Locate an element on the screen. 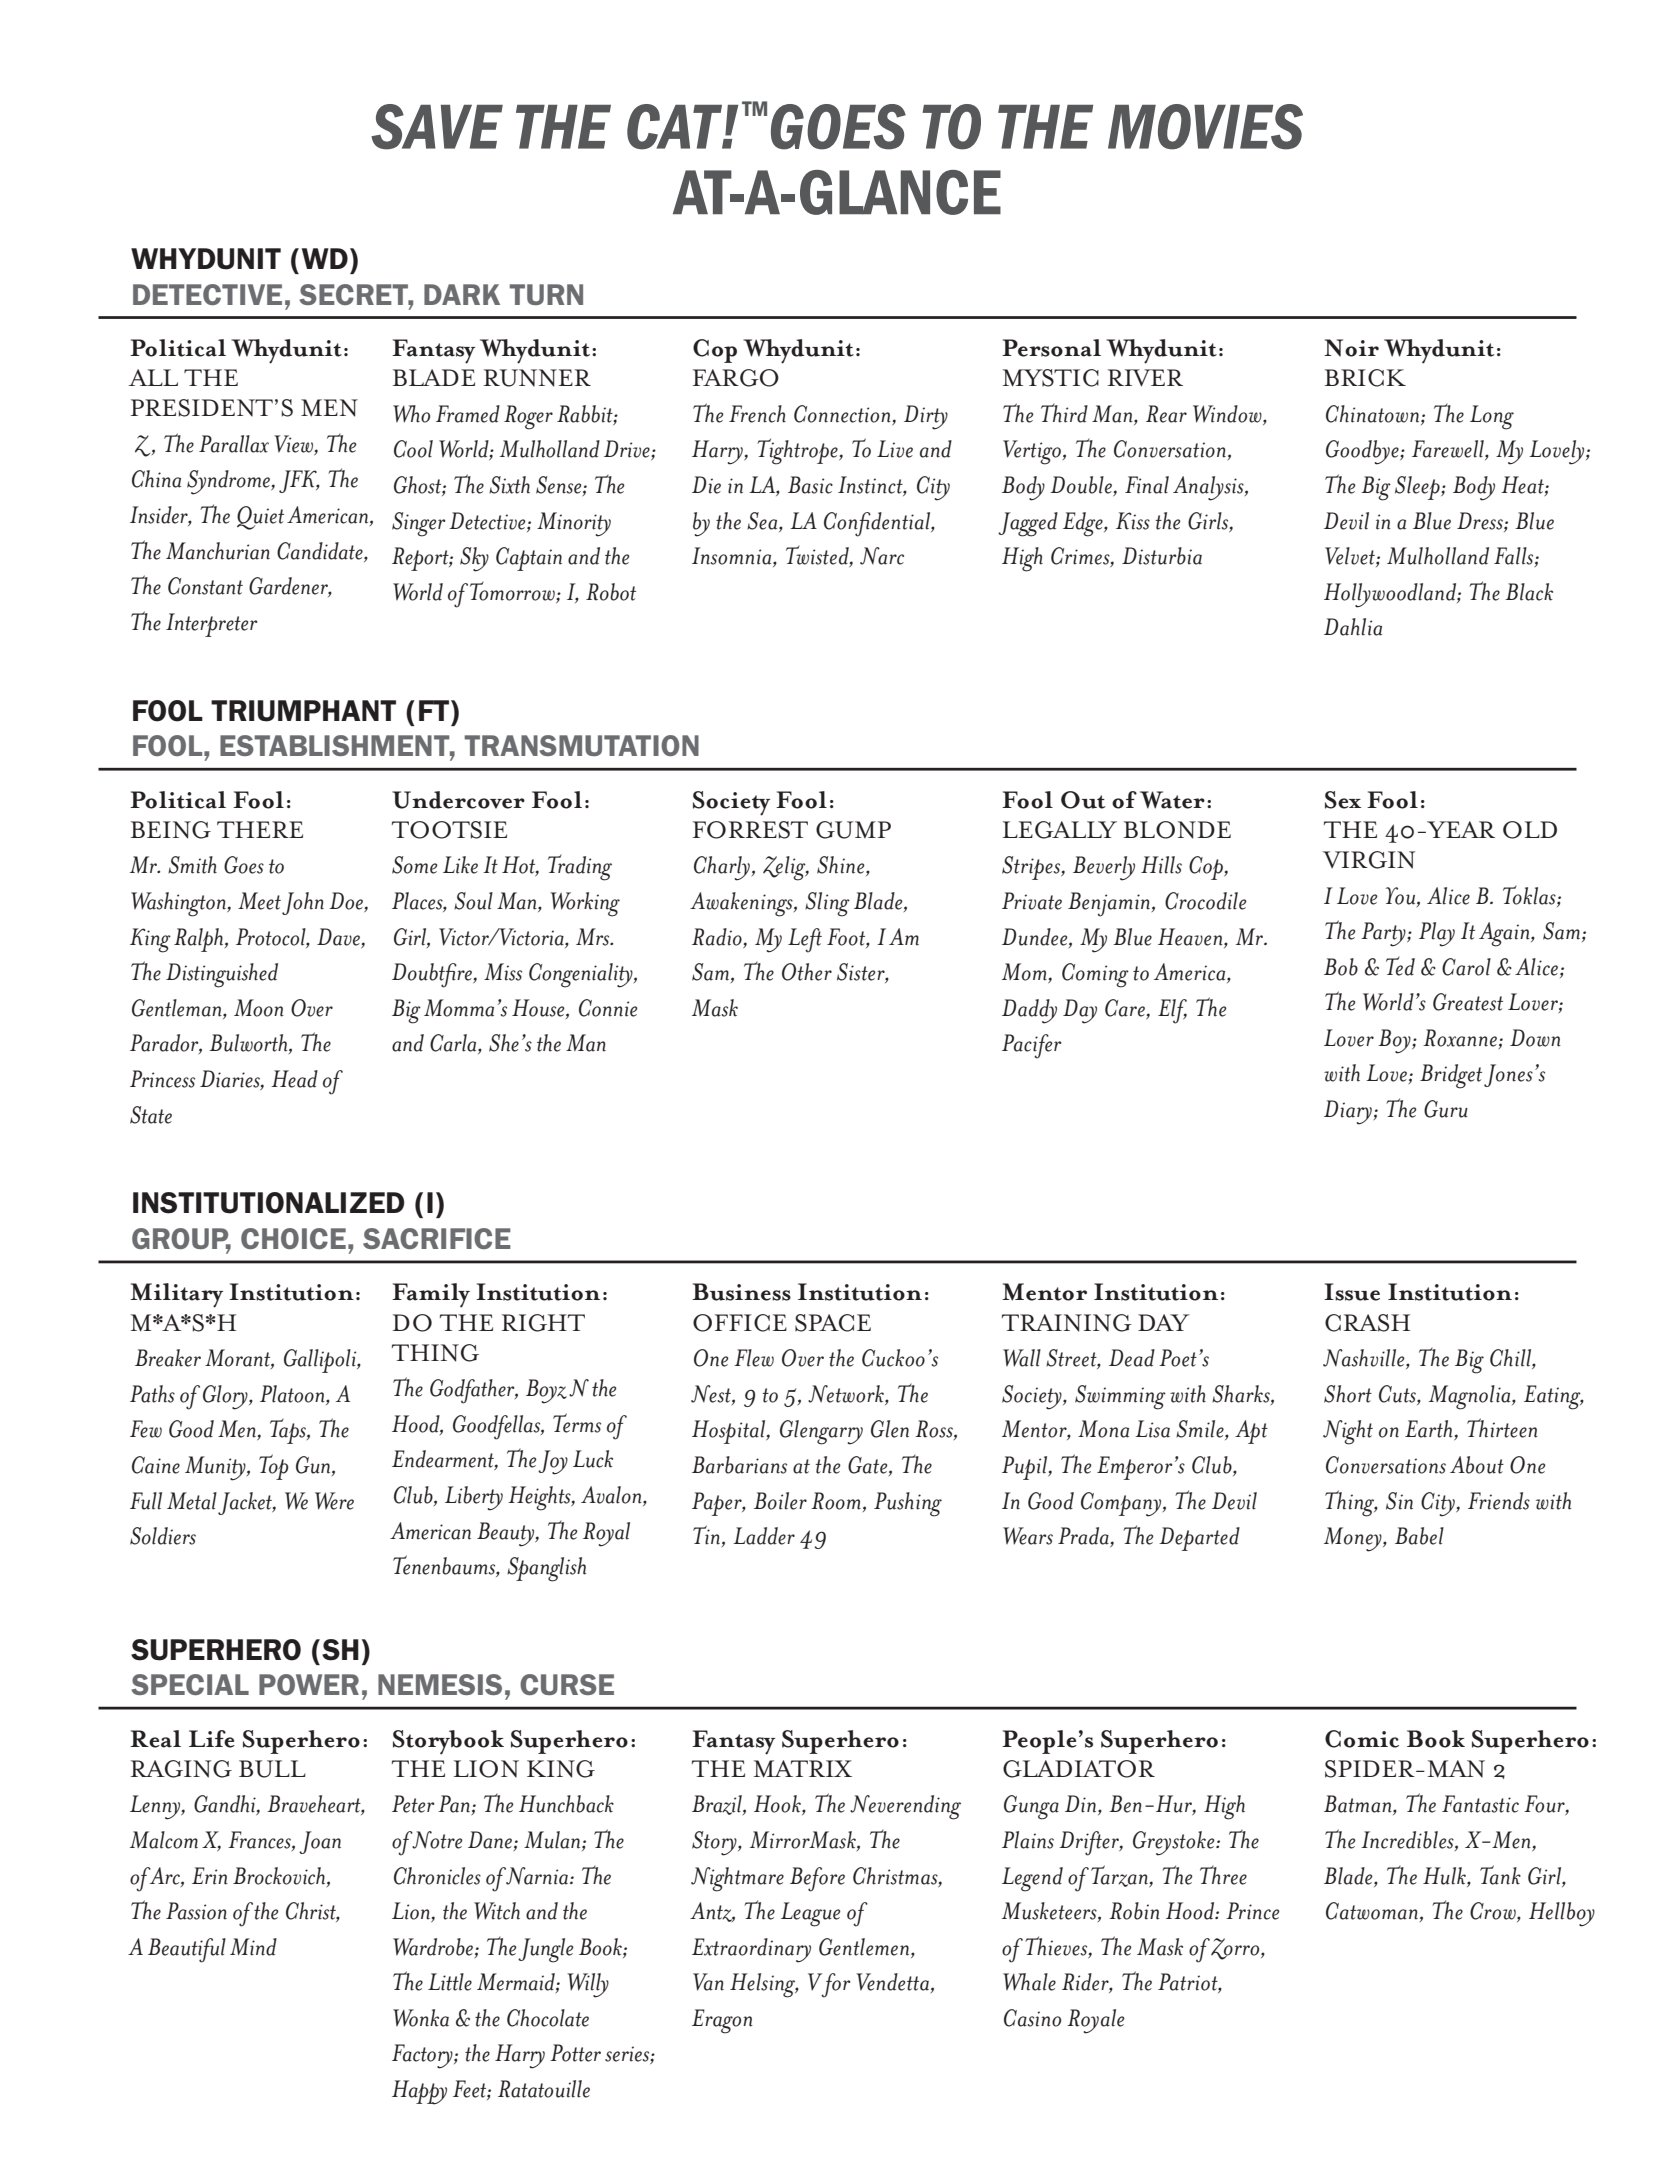 The image size is (1675, 2168). movies is located at coordinates (1205, 127).
